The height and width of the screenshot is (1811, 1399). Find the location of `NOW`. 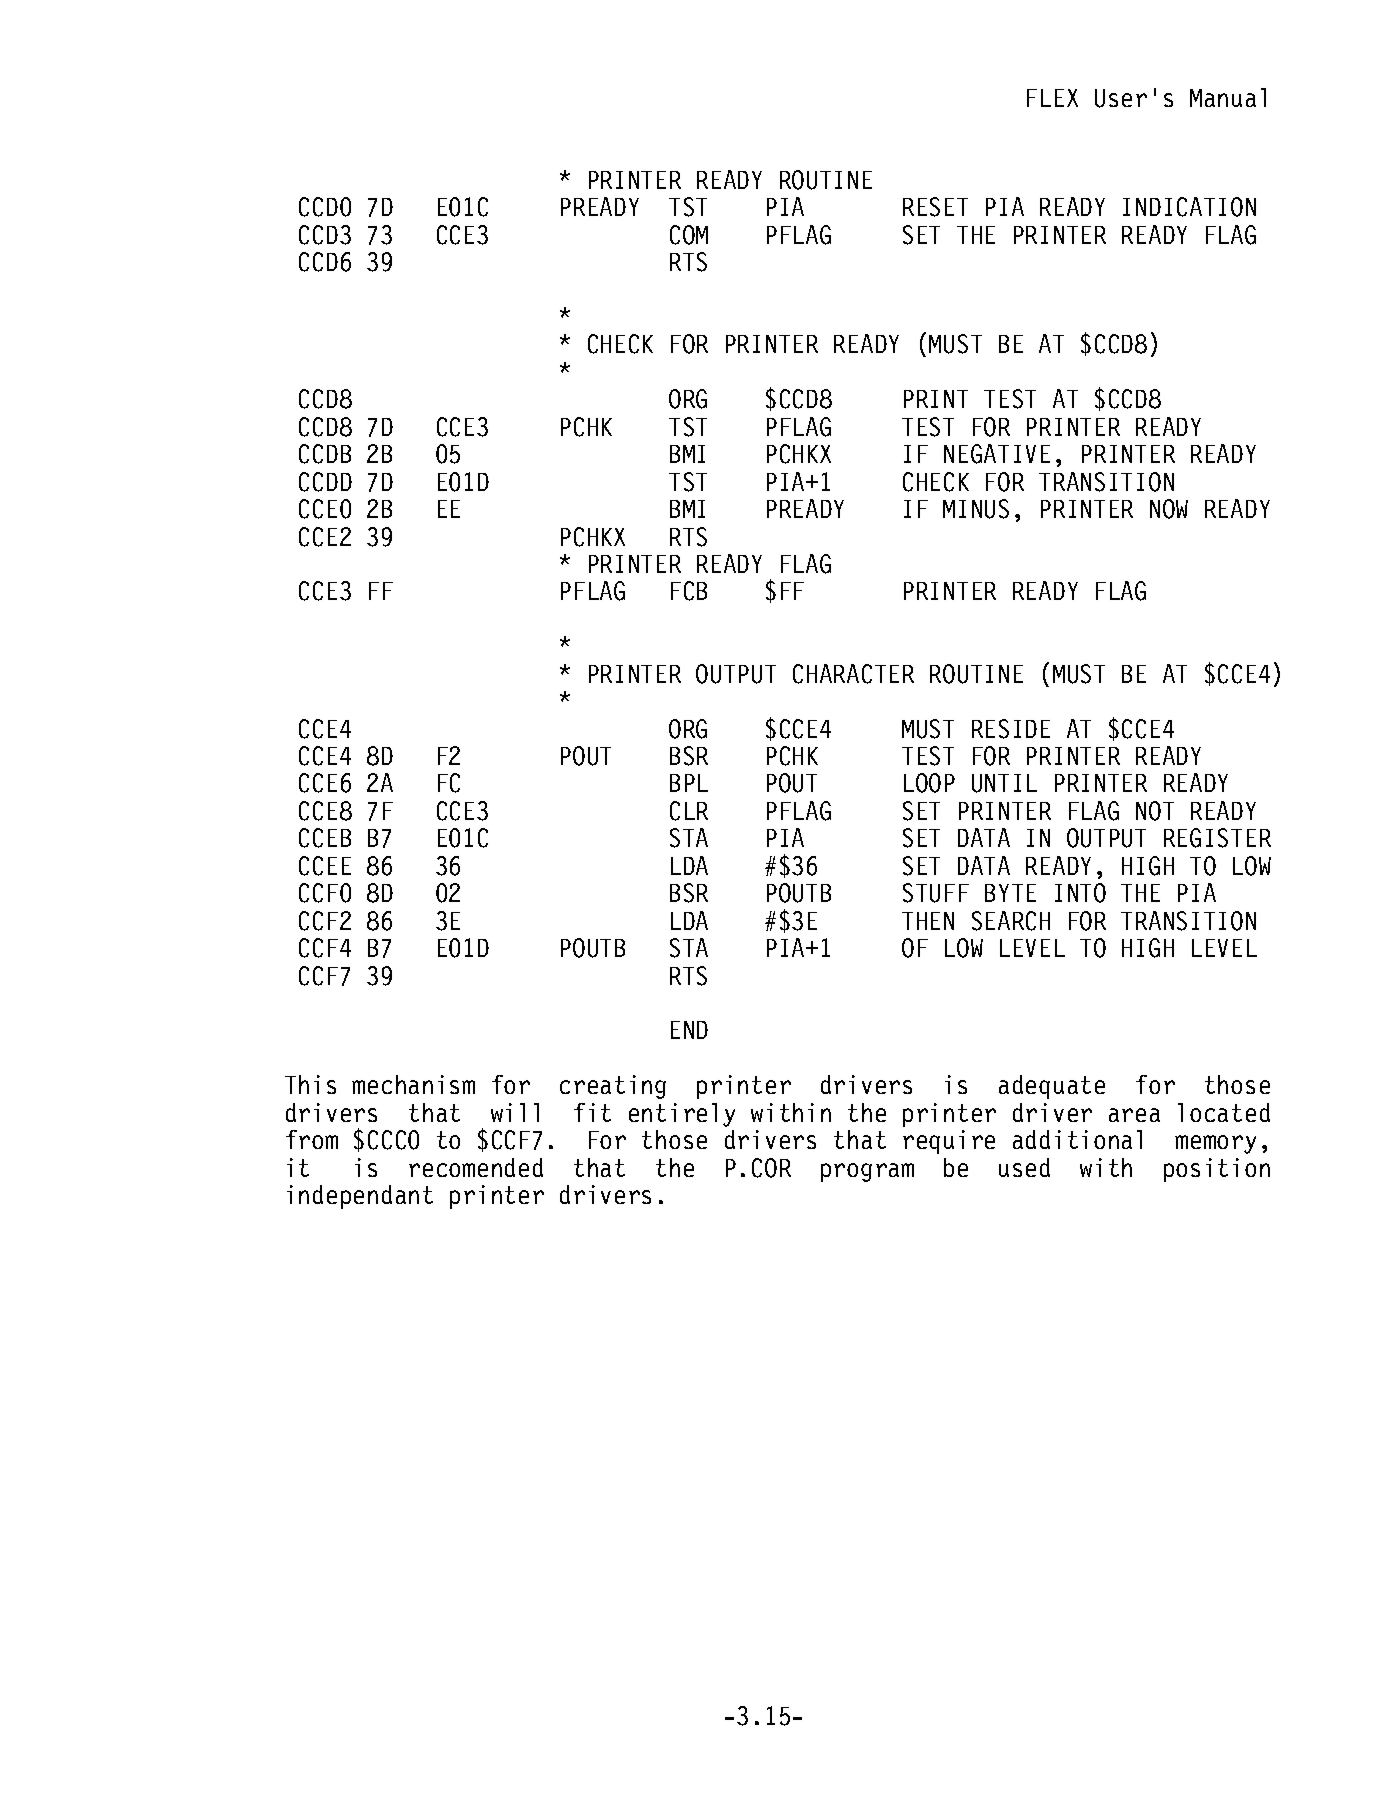

NOW is located at coordinates (1169, 509).
